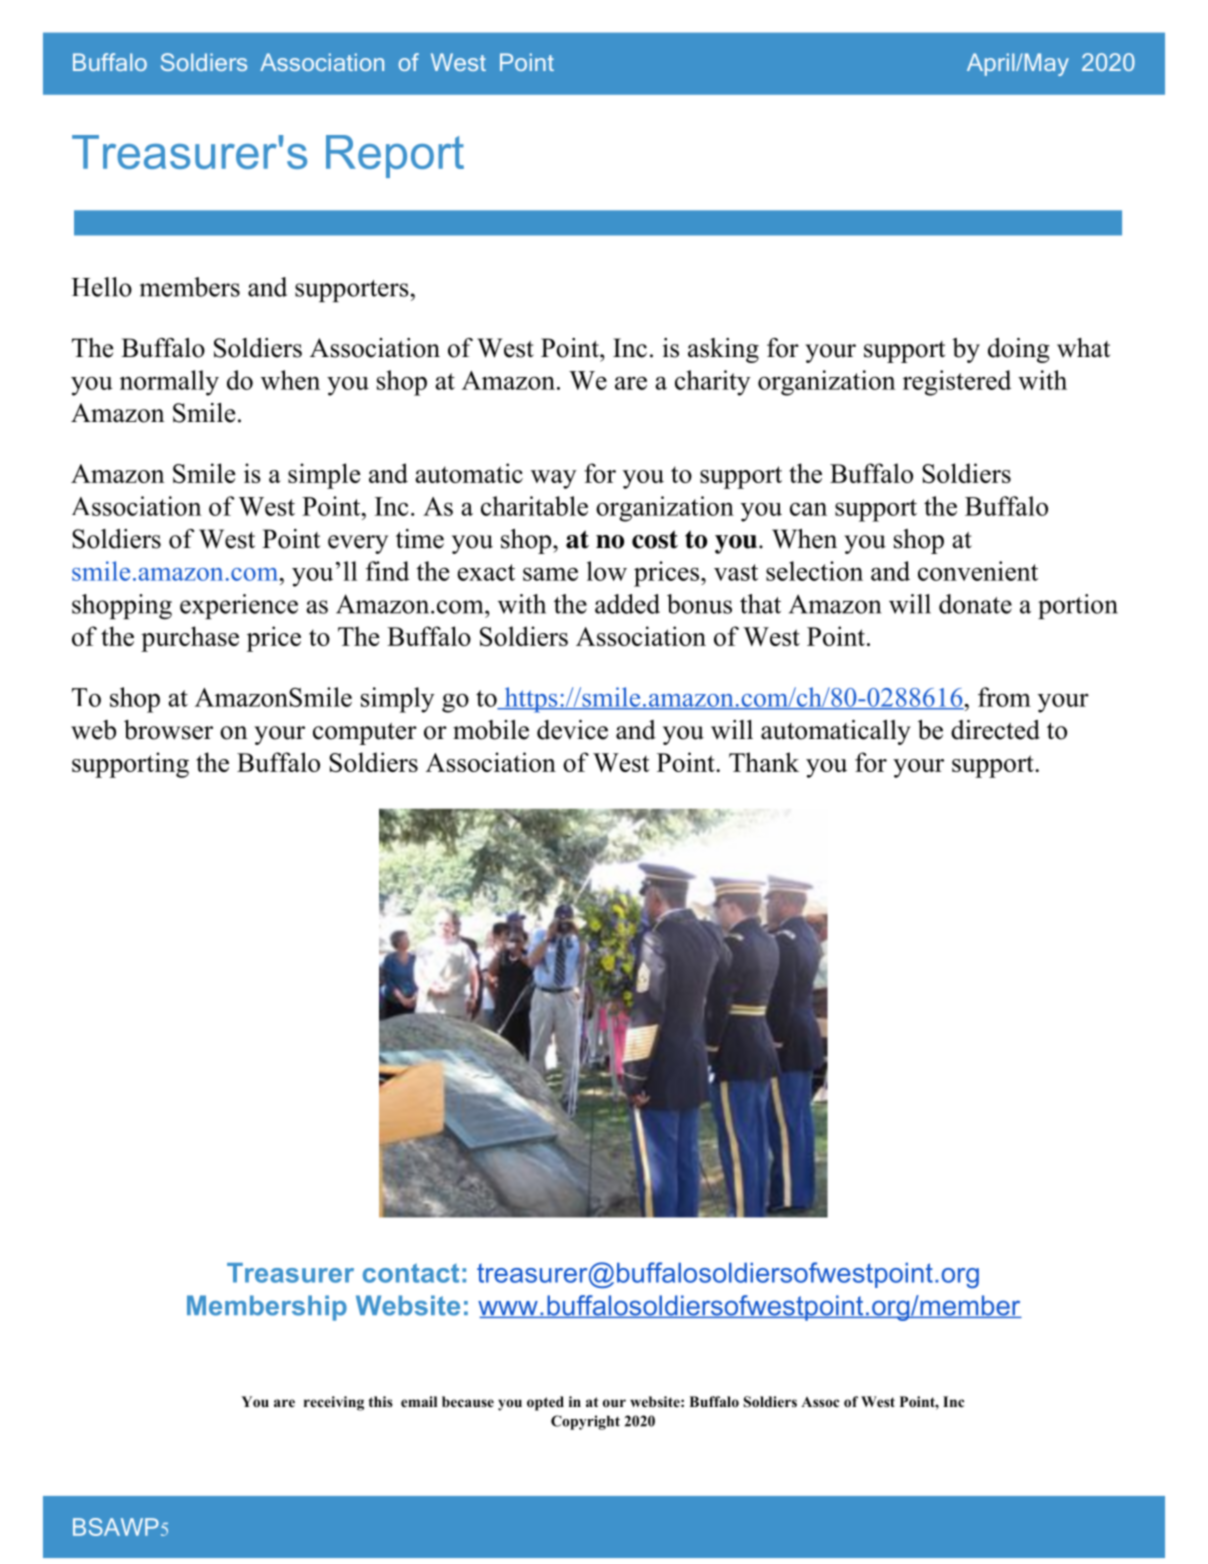  What do you see at coordinates (764, 762) in the page?
I see `Thank` at bounding box center [764, 762].
